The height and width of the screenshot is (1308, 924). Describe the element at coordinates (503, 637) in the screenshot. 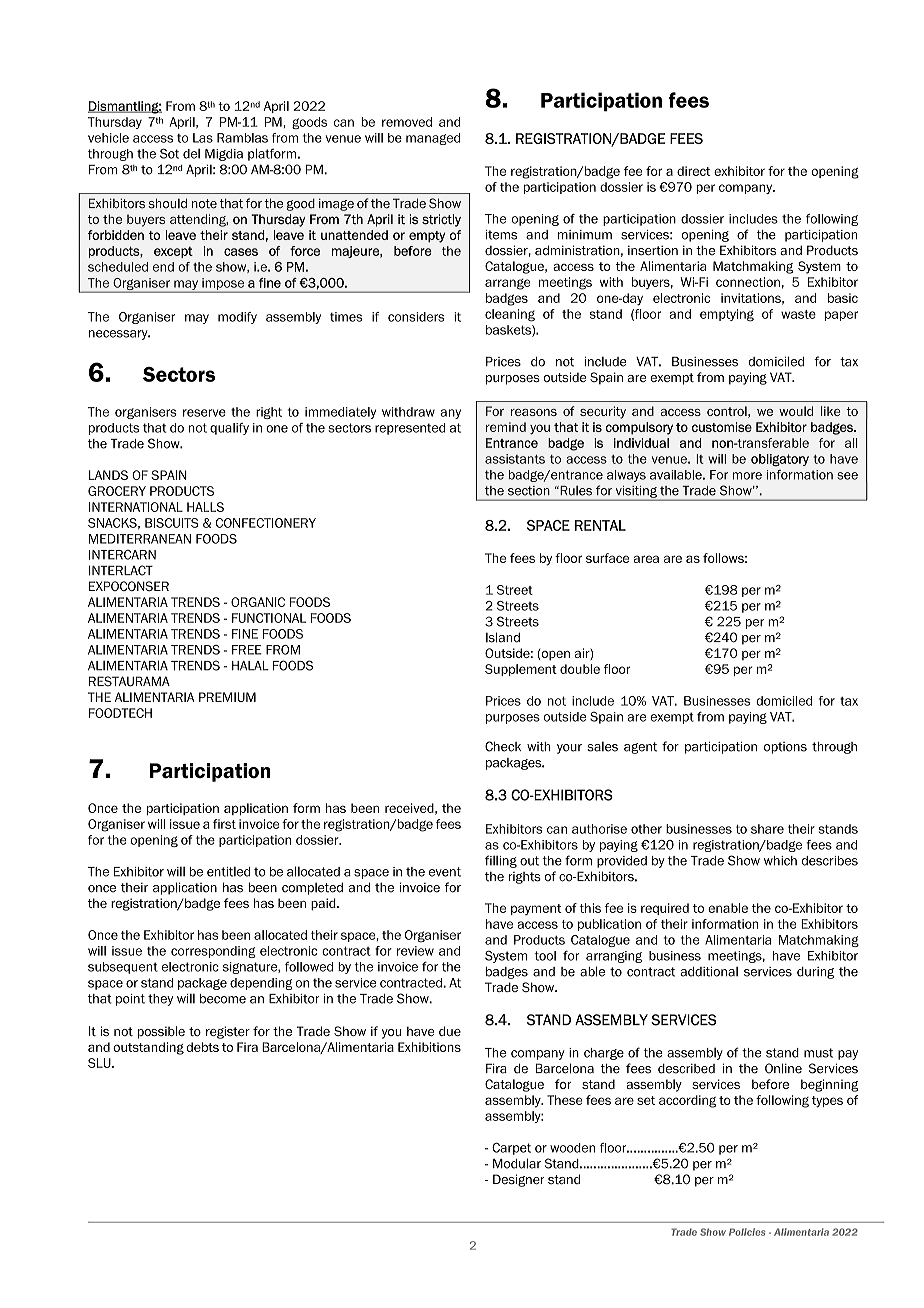

I see `Island` at that location.
